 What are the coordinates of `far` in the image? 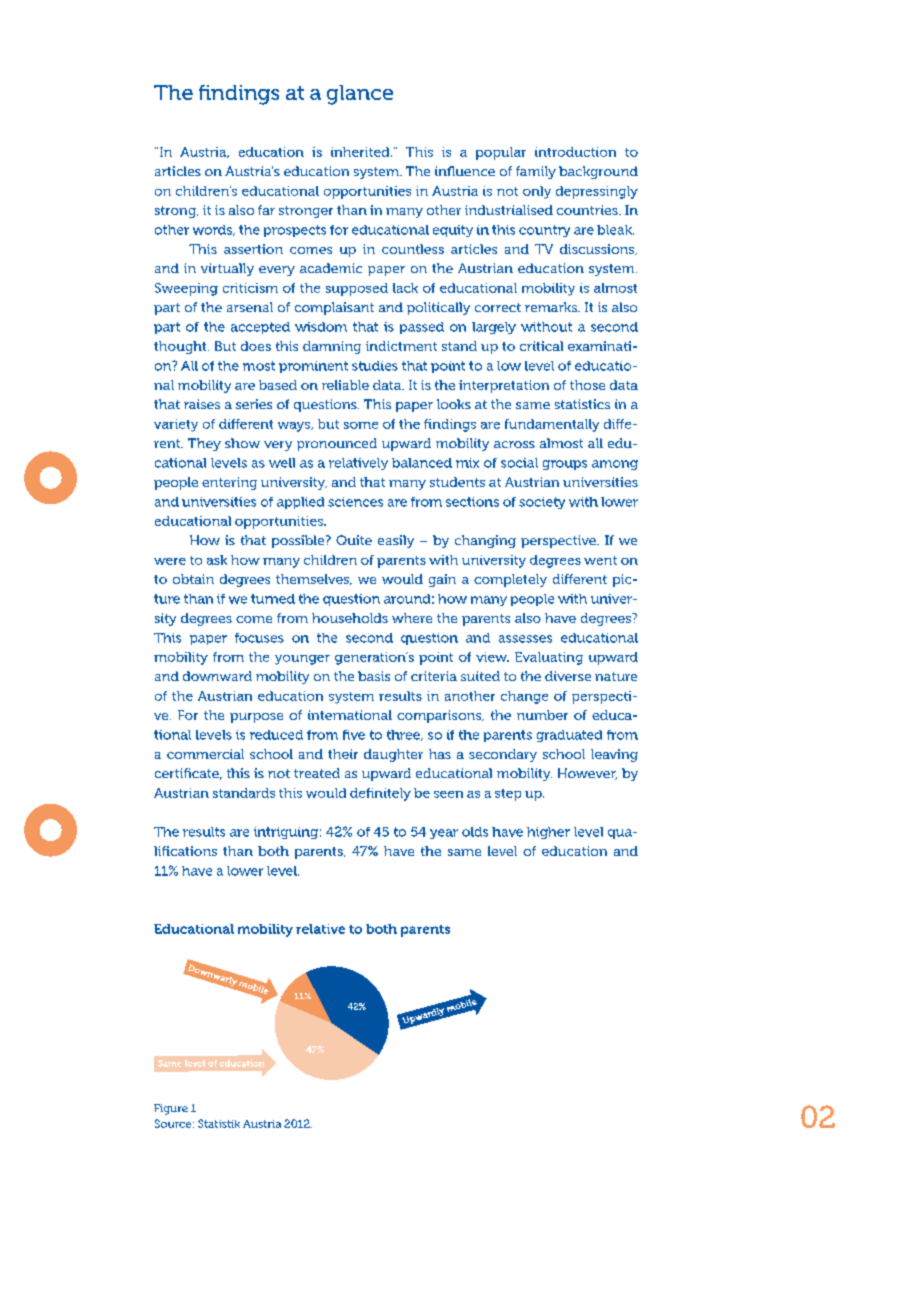 It's located at (266, 210).
